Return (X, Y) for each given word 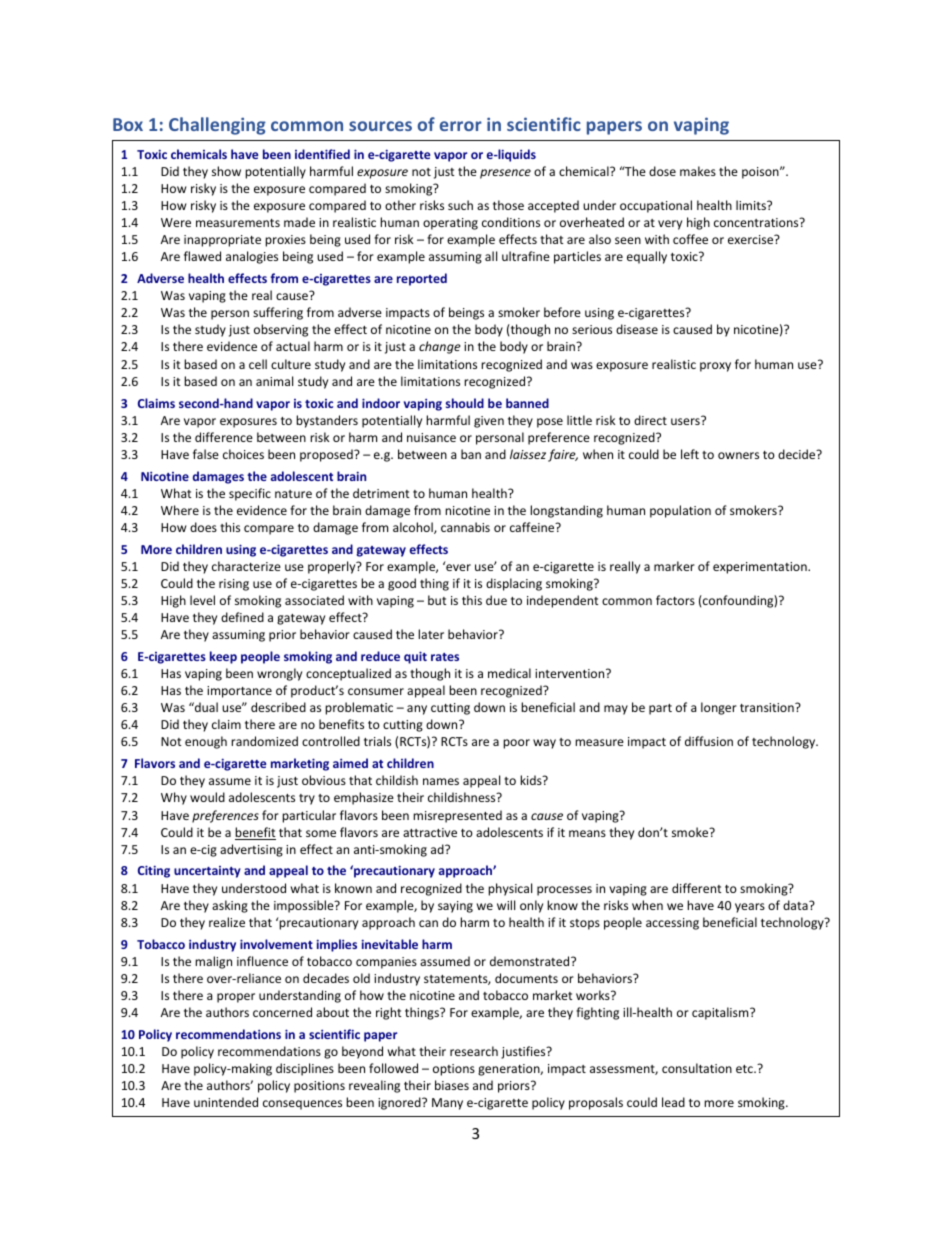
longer (719, 708)
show (226, 171)
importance (239, 692)
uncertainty (207, 872)
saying (455, 907)
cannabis (465, 527)
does (203, 527)
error (461, 126)
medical (509, 673)
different (697, 888)
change (440, 347)
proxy (715, 367)
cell (258, 364)
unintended (226, 1102)
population (680, 511)
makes (698, 171)
